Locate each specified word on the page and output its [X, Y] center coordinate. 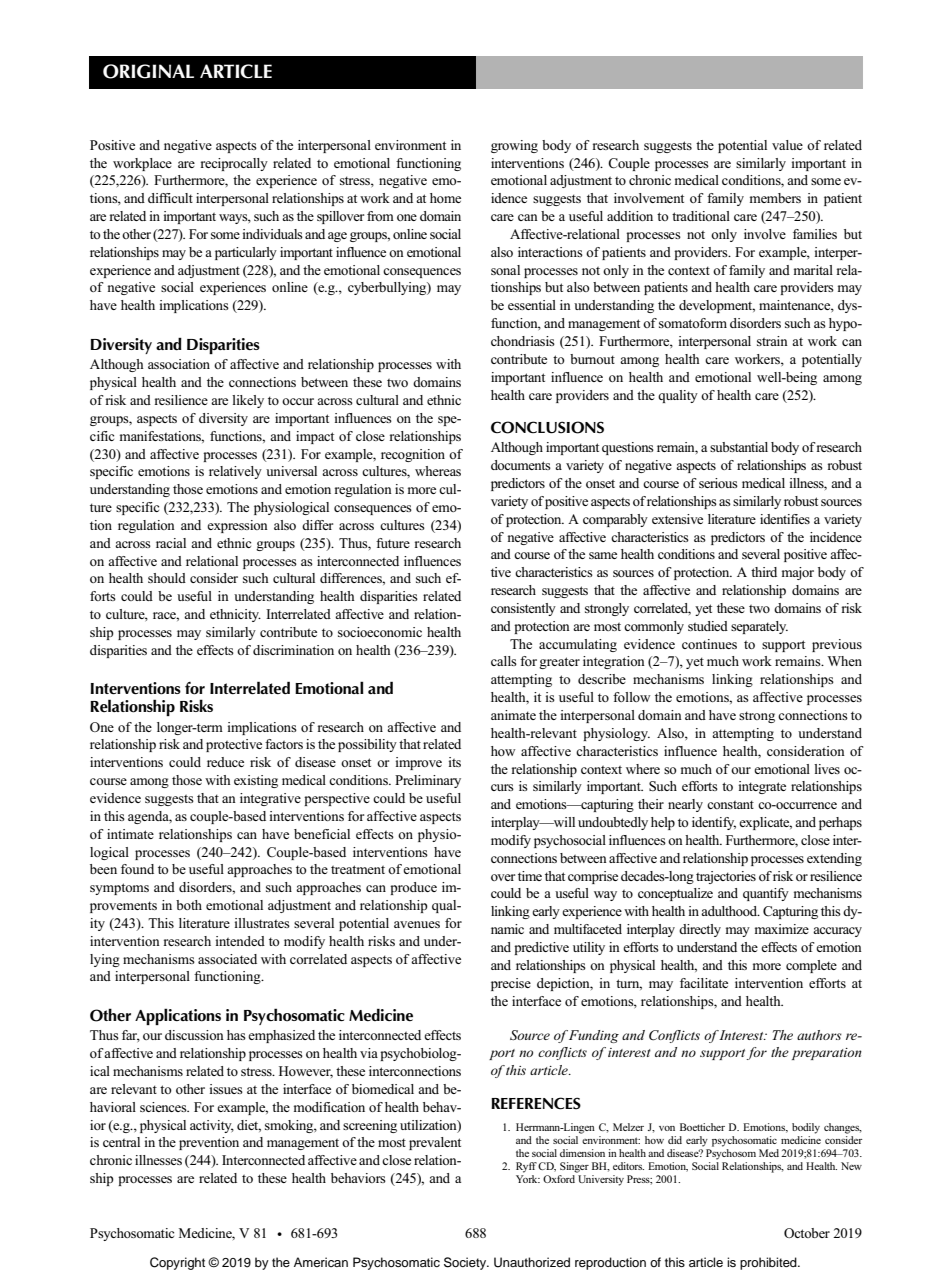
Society [466, 1263]
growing [514, 146]
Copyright [177, 1263]
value [787, 145]
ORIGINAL [148, 71]
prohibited [769, 1263]
